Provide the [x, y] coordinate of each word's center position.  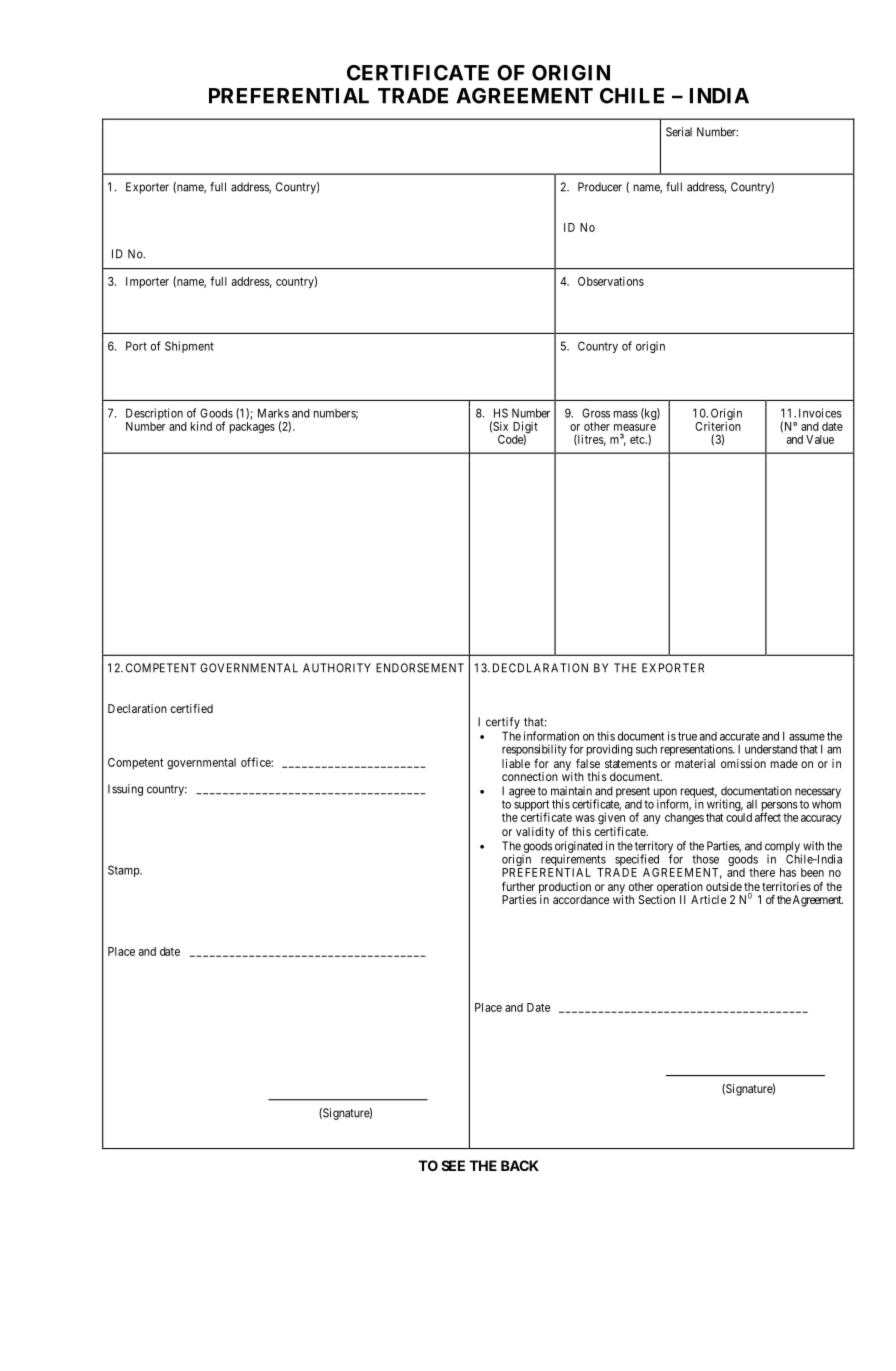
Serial [679, 132]
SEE [453, 1165]
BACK [520, 1165]
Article [709, 899]
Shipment [189, 347]
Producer [600, 187]
